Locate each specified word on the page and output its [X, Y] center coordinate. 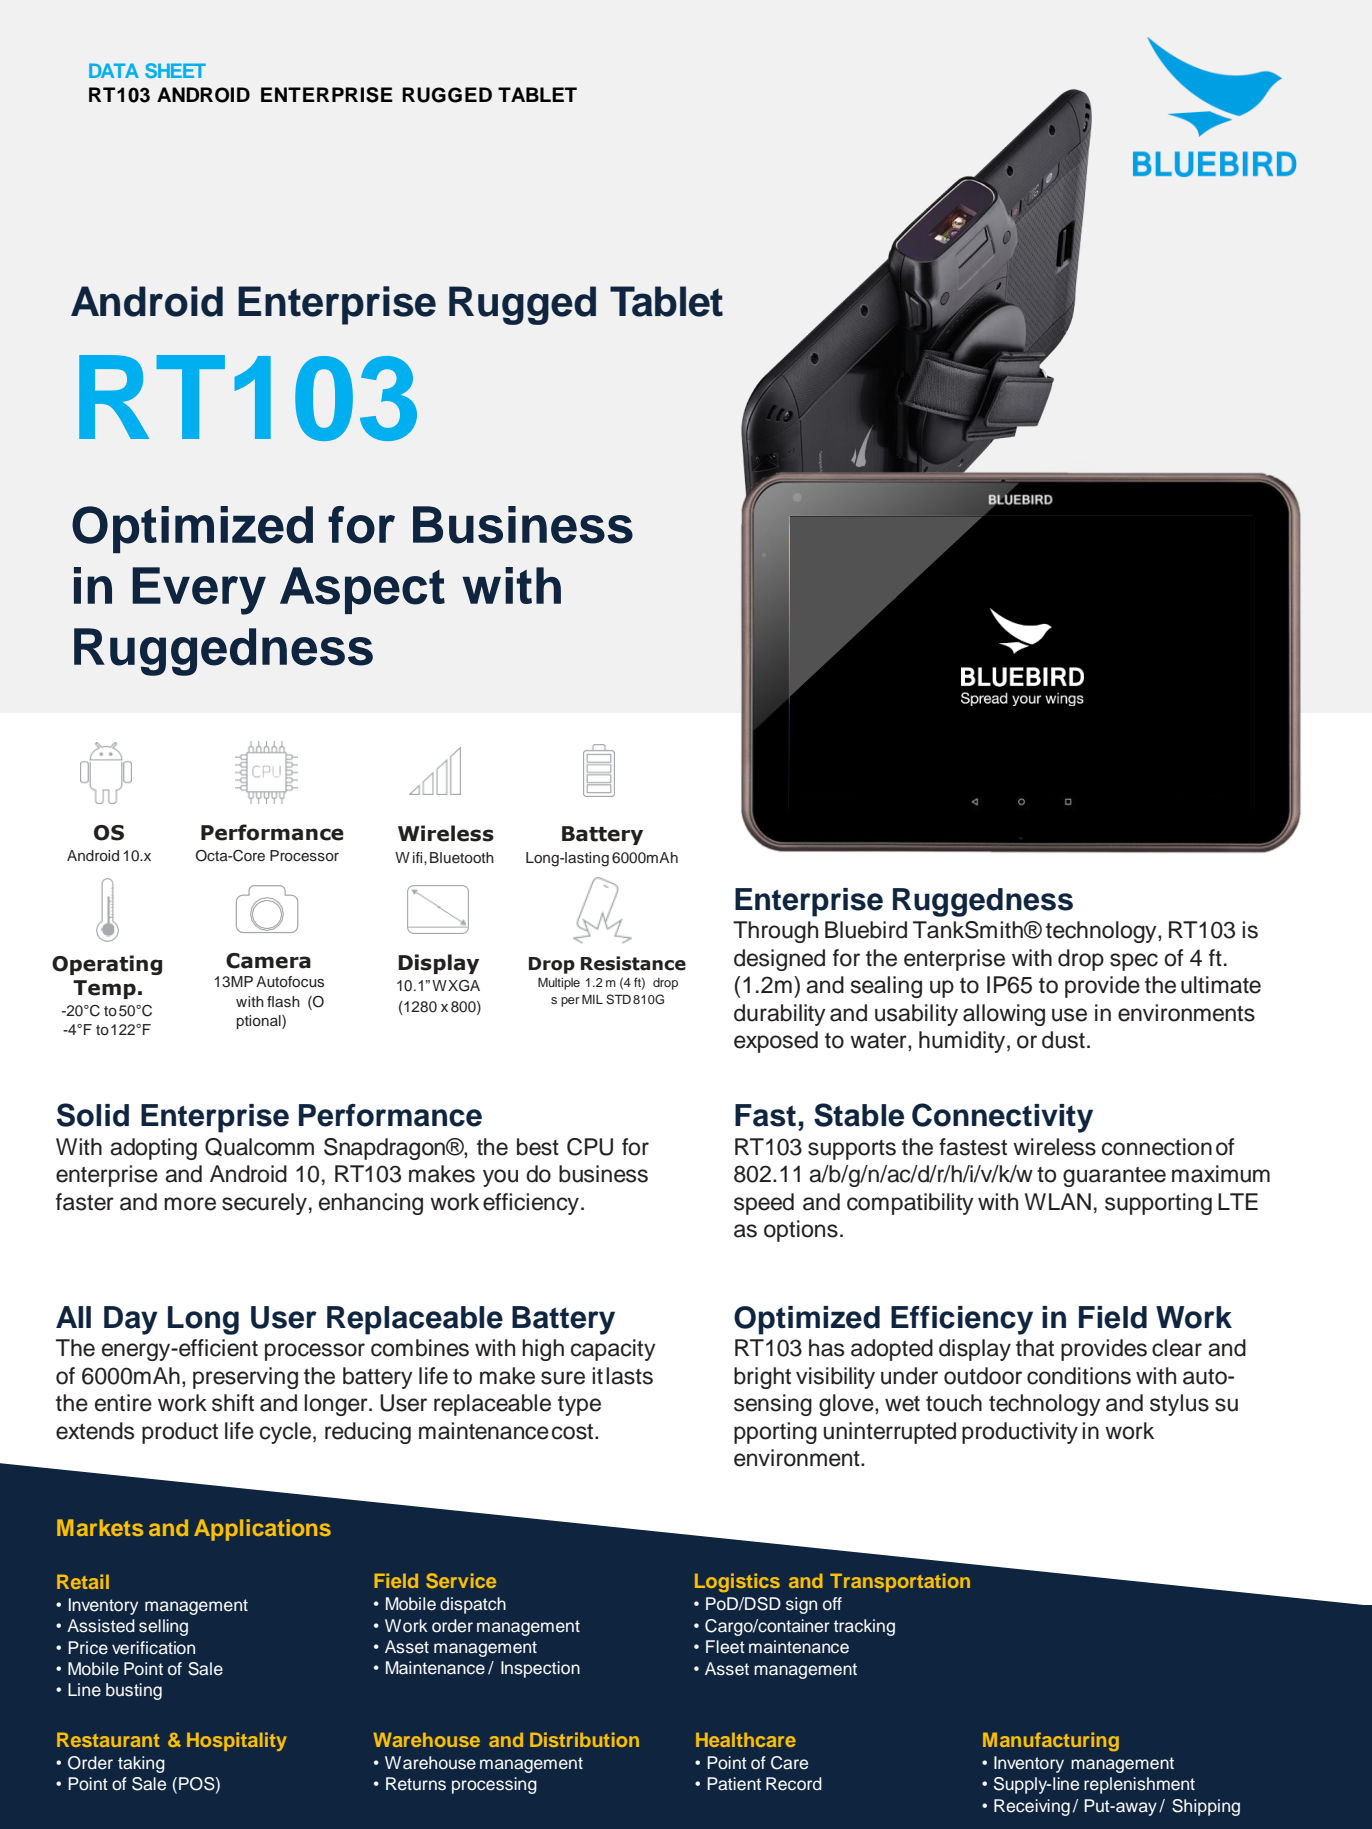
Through [775, 932]
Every [199, 591]
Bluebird [866, 930]
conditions [1079, 1376]
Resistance [633, 963]
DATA [114, 70]
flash [283, 1002]
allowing [1004, 1015]
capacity [613, 1350]
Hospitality [237, 1741]
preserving [245, 1378]
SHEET [175, 70]
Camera [268, 961]
